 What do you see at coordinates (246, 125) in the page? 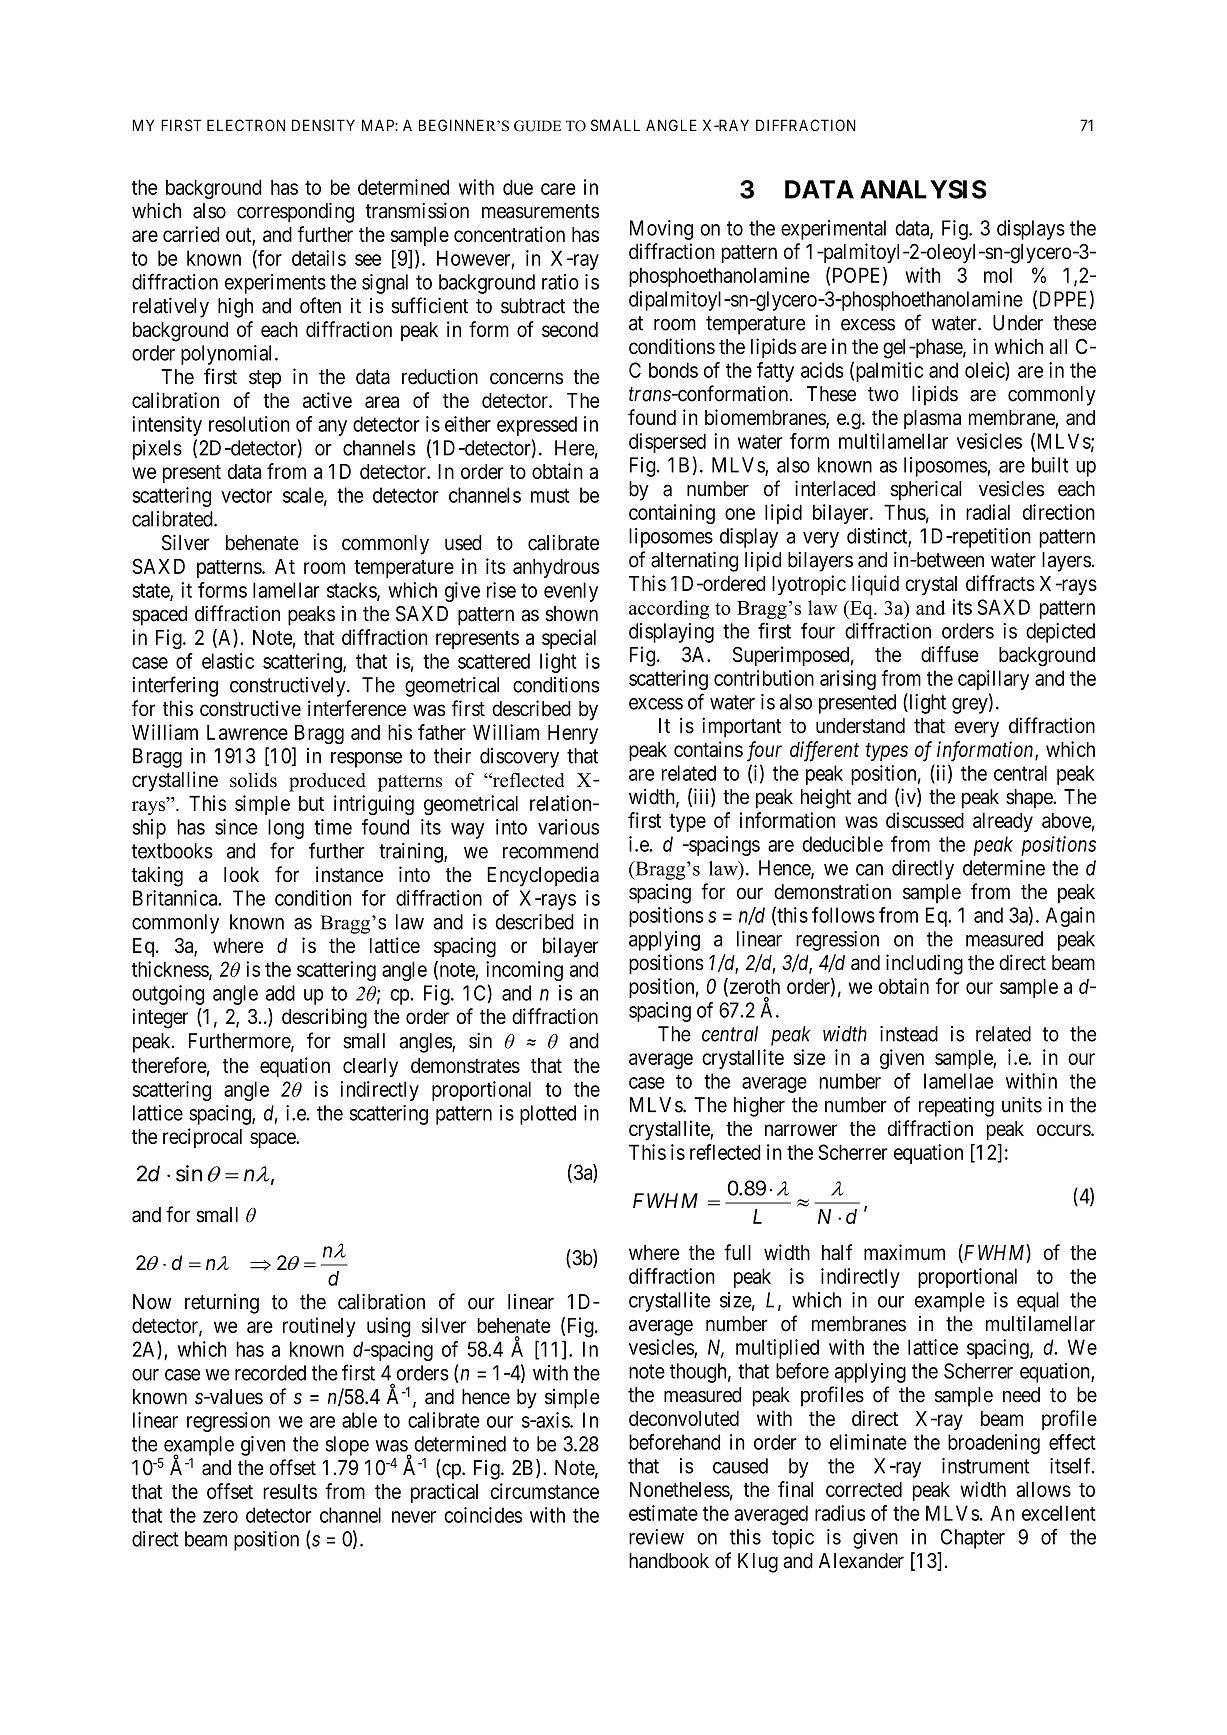
I see `ELECTRON` at bounding box center [246, 125].
